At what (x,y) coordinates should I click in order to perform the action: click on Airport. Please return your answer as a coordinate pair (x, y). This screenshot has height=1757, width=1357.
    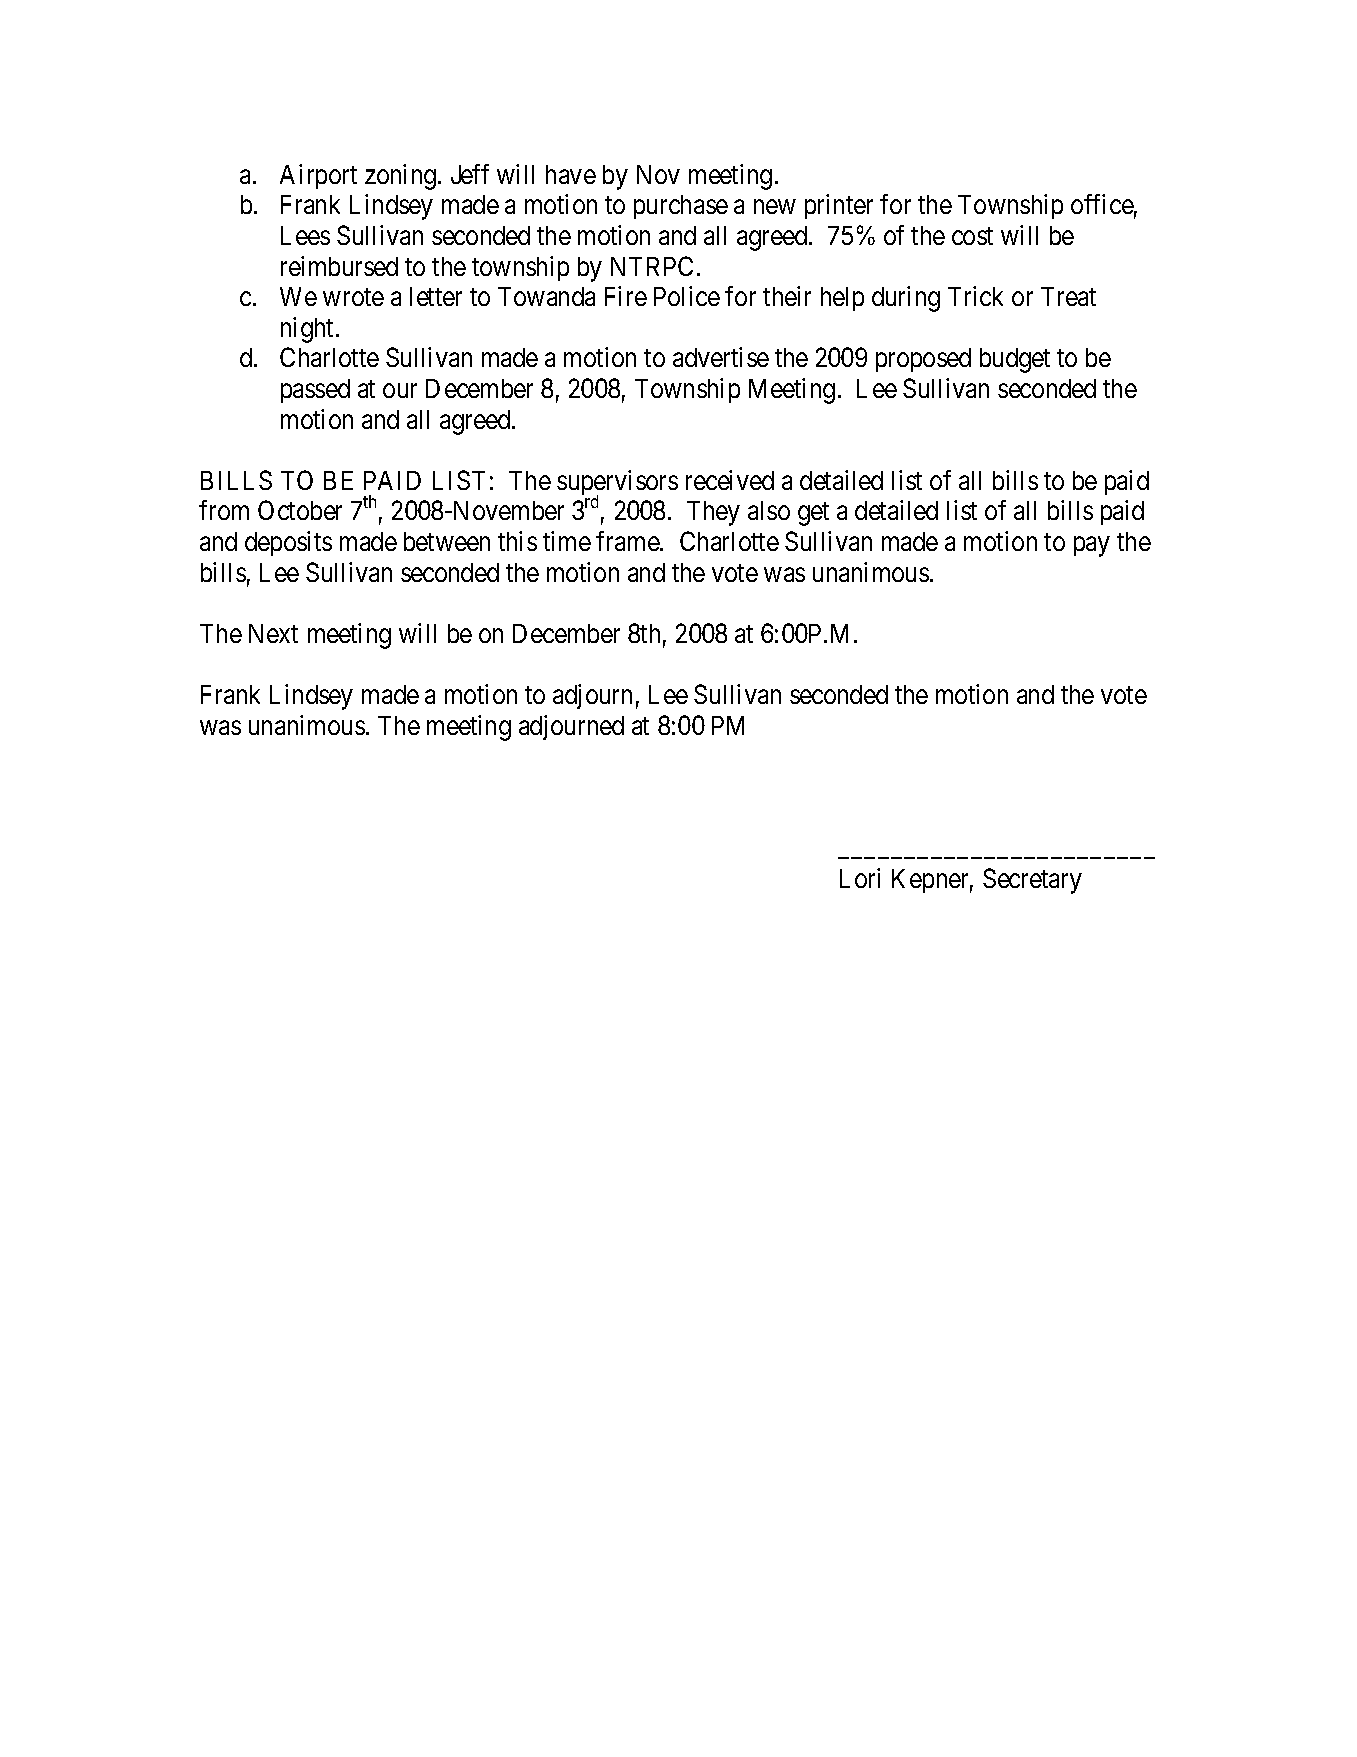
    Looking at the image, I should click on (318, 176).
